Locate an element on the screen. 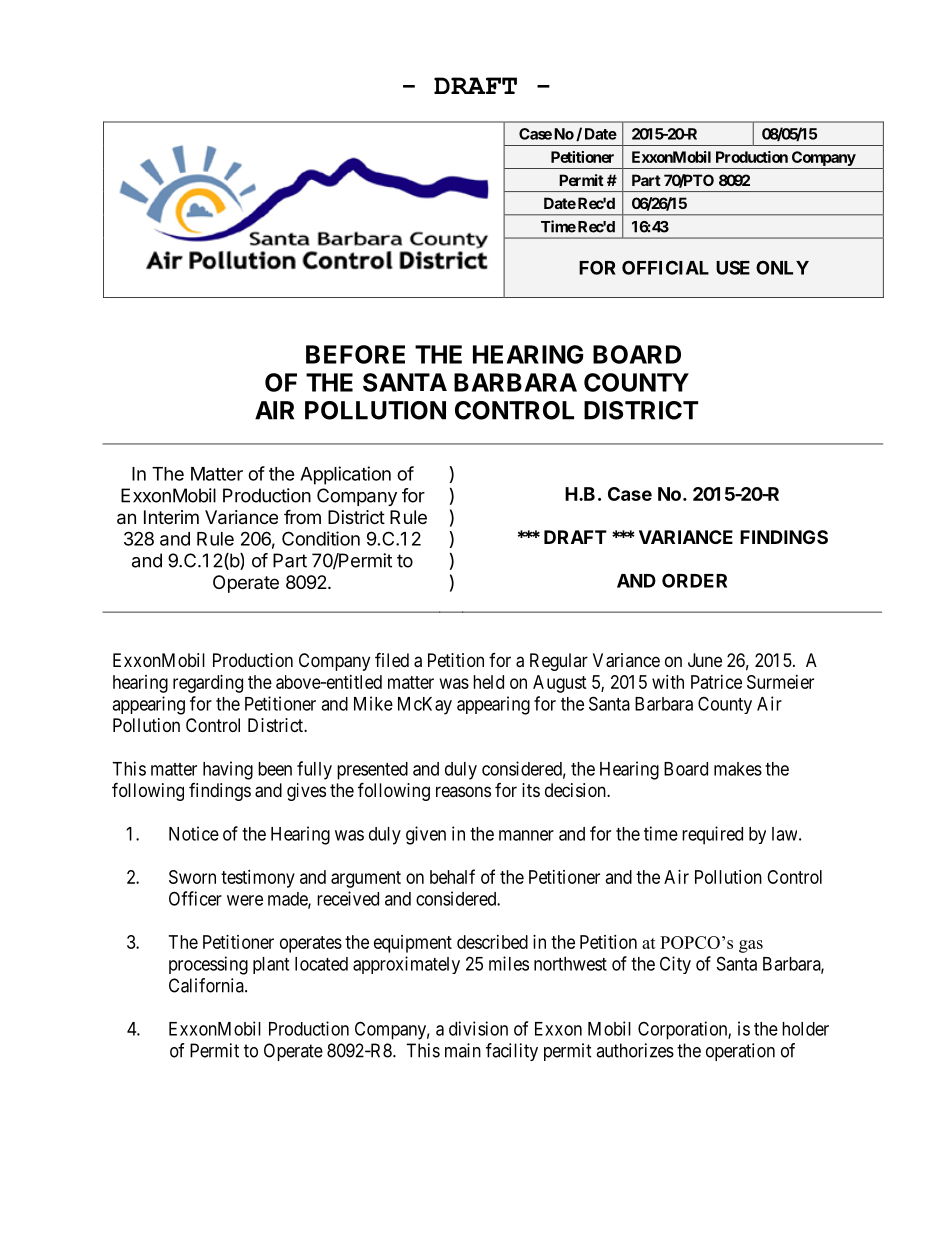 Image resolution: width=952 pixels, height=1233 pixels. Condition is located at coordinates (321, 538).
